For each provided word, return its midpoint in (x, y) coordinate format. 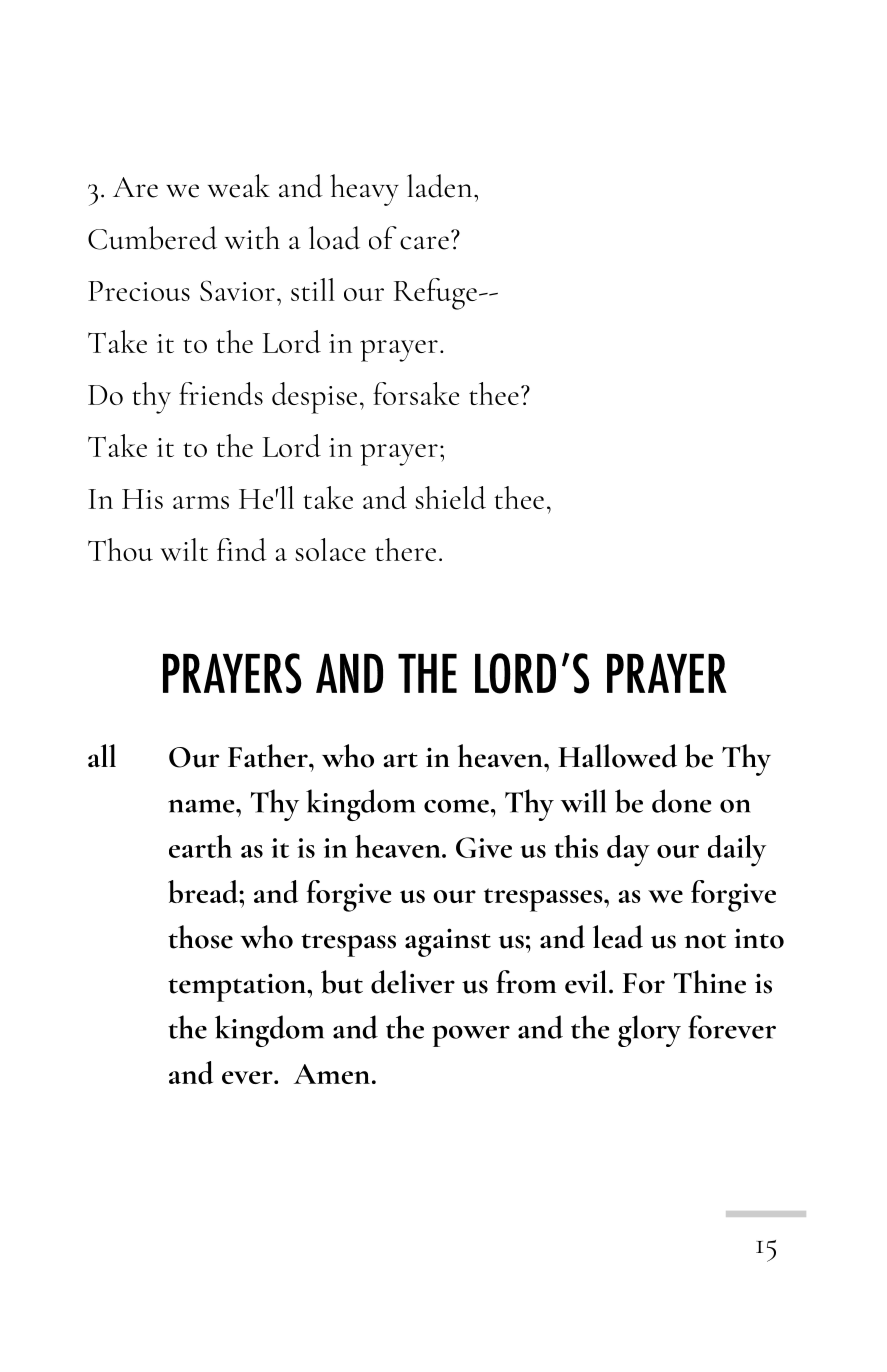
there (405, 549)
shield (450, 497)
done (681, 801)
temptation (238, 987)
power (471, 1036)
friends (221, 393)
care (424, 243)
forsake (416, 393)
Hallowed (617, 756)
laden (441, 186)
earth (200, 846)
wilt (184, 549)
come (456, 806)
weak (239, 186)
